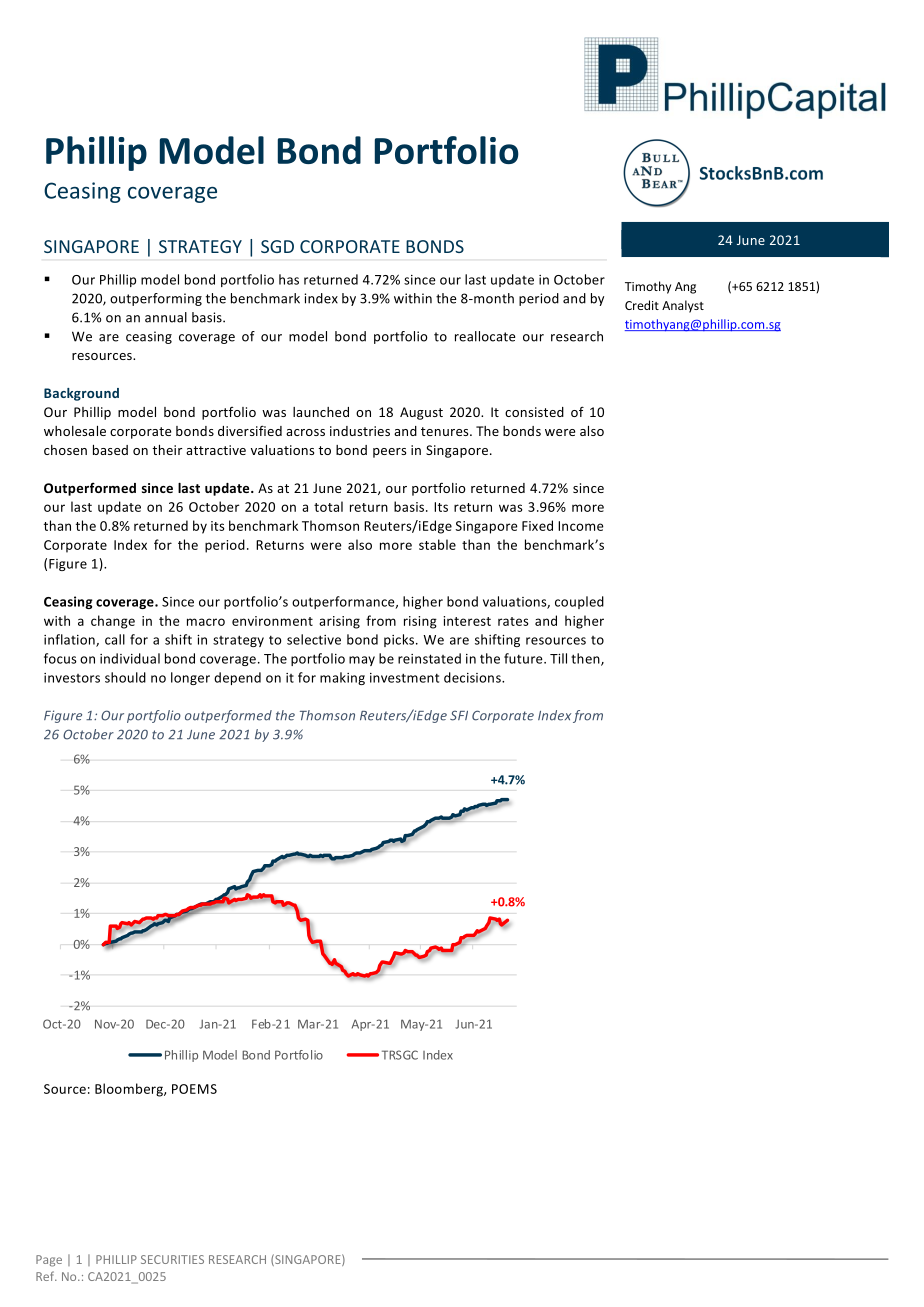 The height and width of the page is (1307, 924). What do you see at coordinates (289, 279) in the page?
I see `has` at bounding box center [289, 279].
